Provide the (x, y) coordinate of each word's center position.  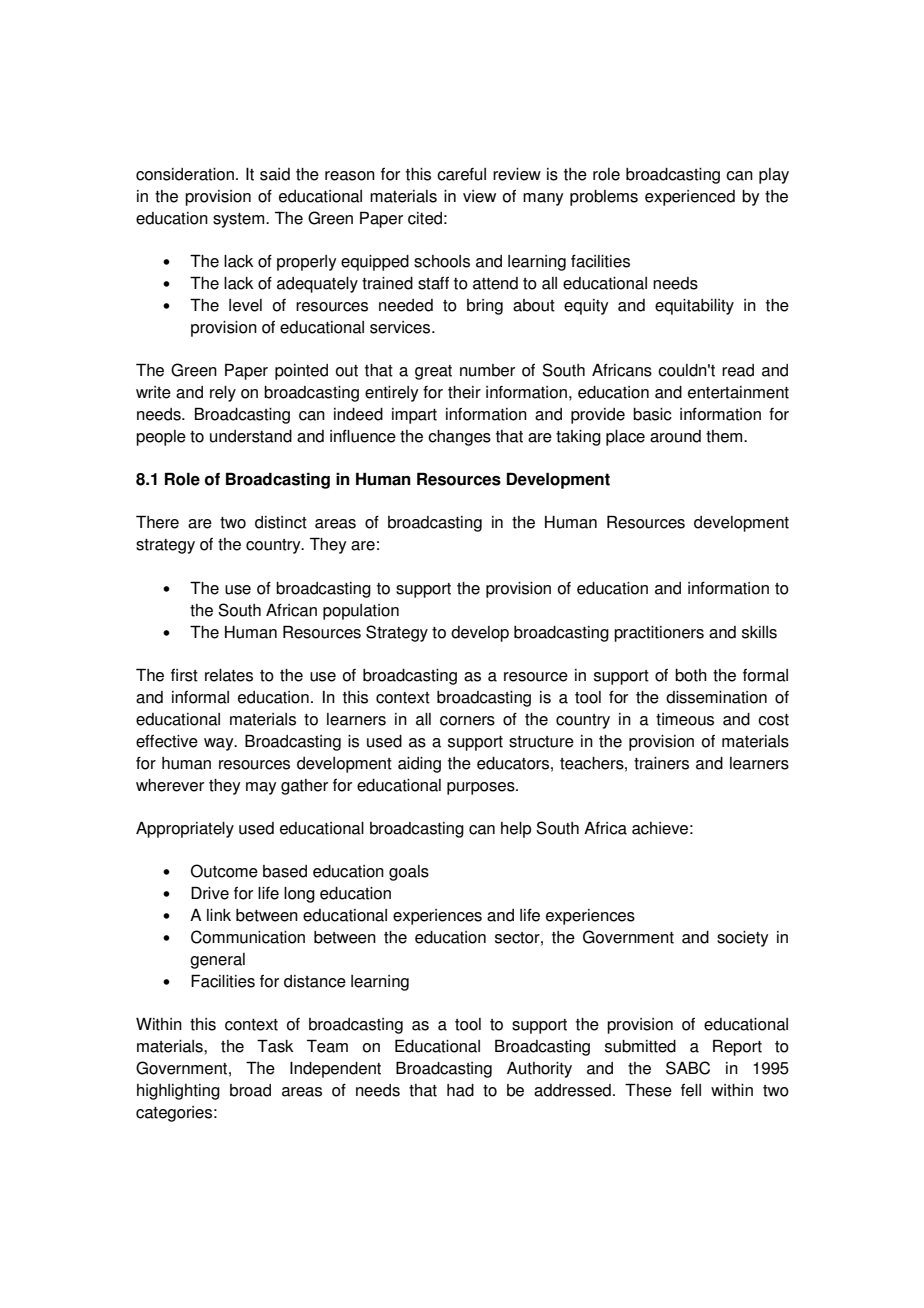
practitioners (659, 634)
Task (275, 1046)
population (361, 612)
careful (461, 174)
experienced (690, 198)
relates (229, 675)
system (240, 220)
